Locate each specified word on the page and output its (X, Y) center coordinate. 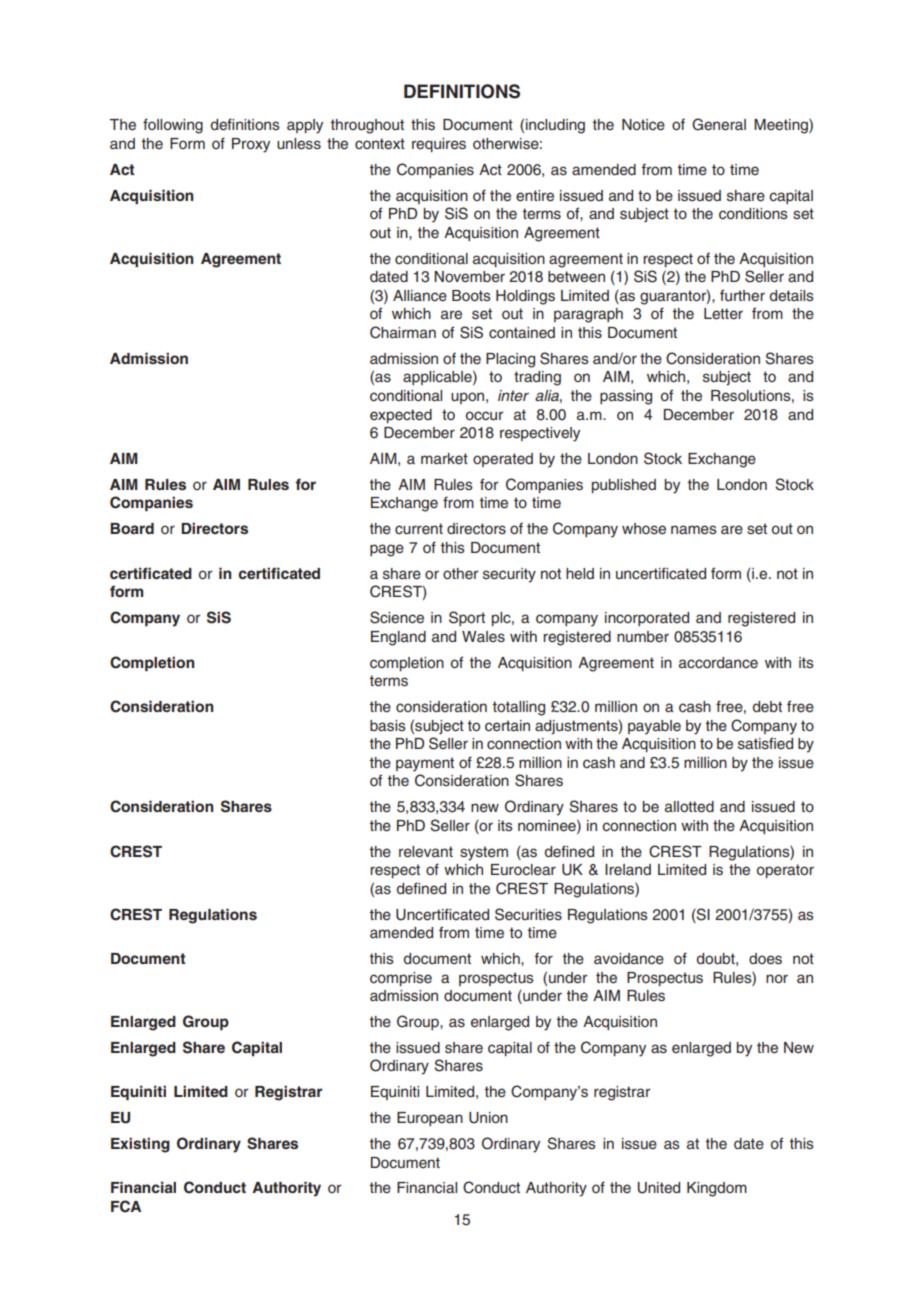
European (430, 1119)
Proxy (251, 145)
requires (439, 145)
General (719, 124)
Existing (140, 1145)
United (658, 1188)
